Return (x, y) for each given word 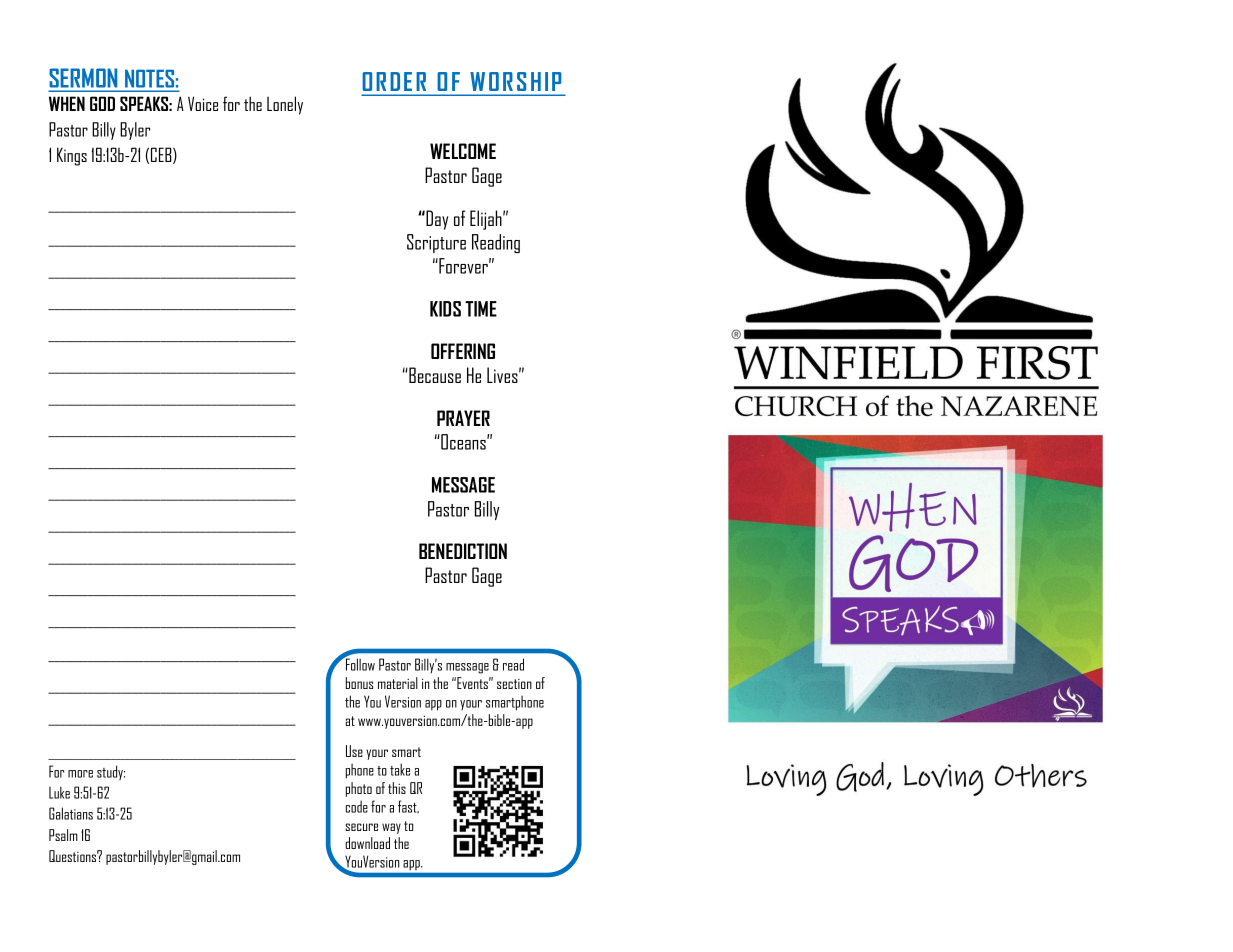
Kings (72, 156)
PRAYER (463, 418)
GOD (102, 103)
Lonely (285, 105)
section (514, 684)
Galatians (71, 813)
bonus (359, 683)
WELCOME (463, 151)
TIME (481, 309)
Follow (359, 663)
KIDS (445, 309)
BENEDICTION (463, 551)
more (80, 774)
